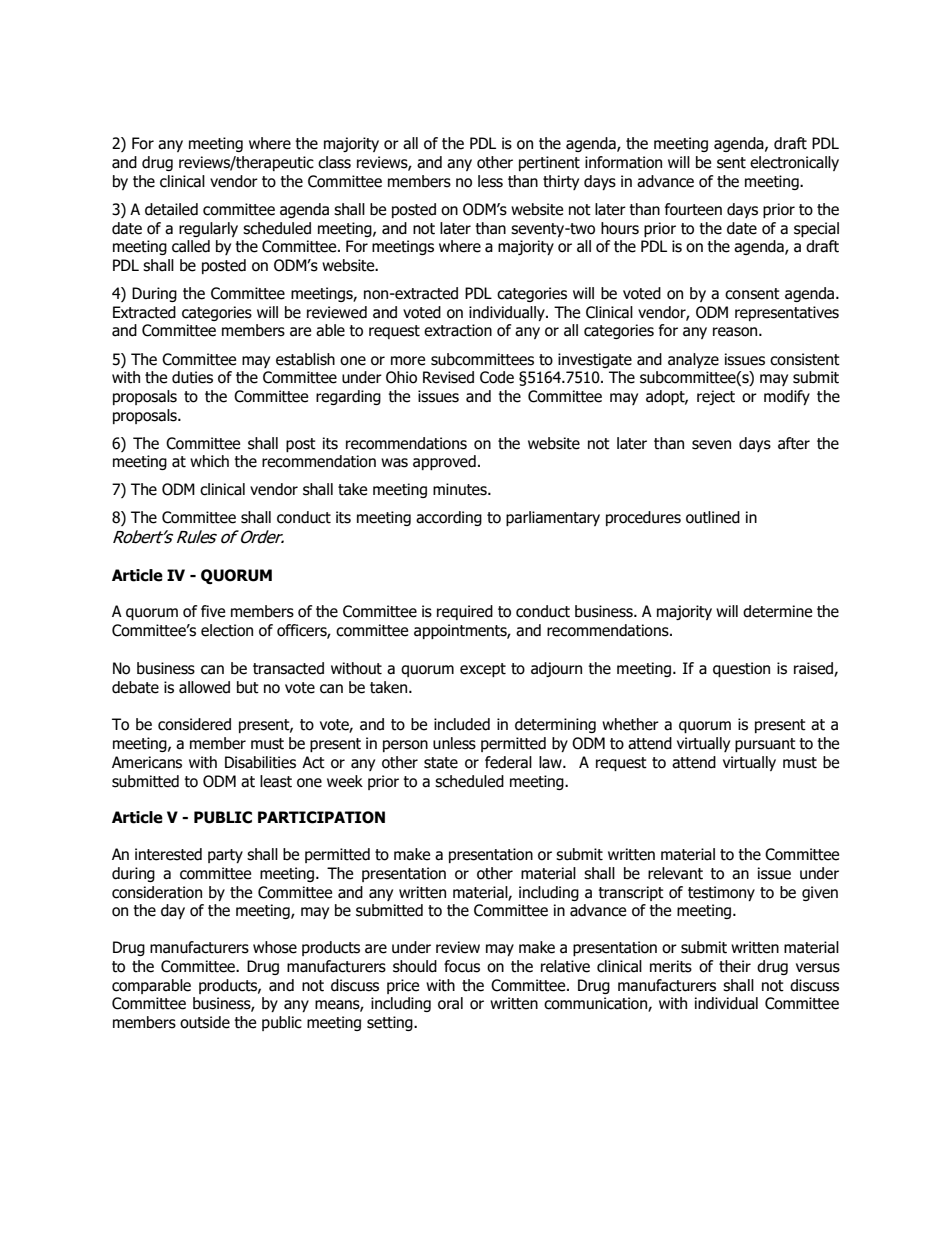 The width and height of the document is (952, 1233). What do you see at coordinates (777, 611) in the document?
I see `determine` at bounding box center [777, 611].
